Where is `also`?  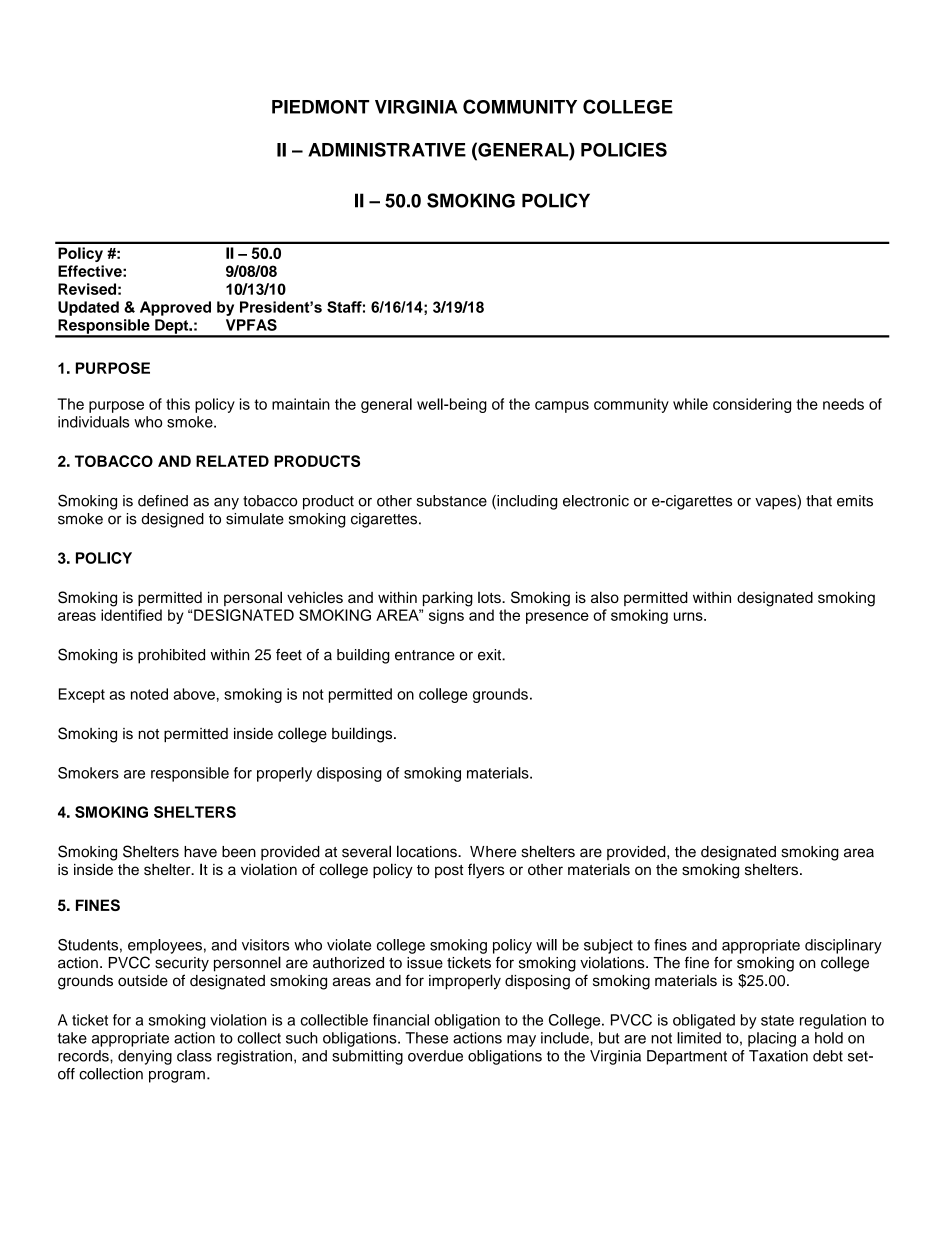
also is located at coordinates (605, 597).
